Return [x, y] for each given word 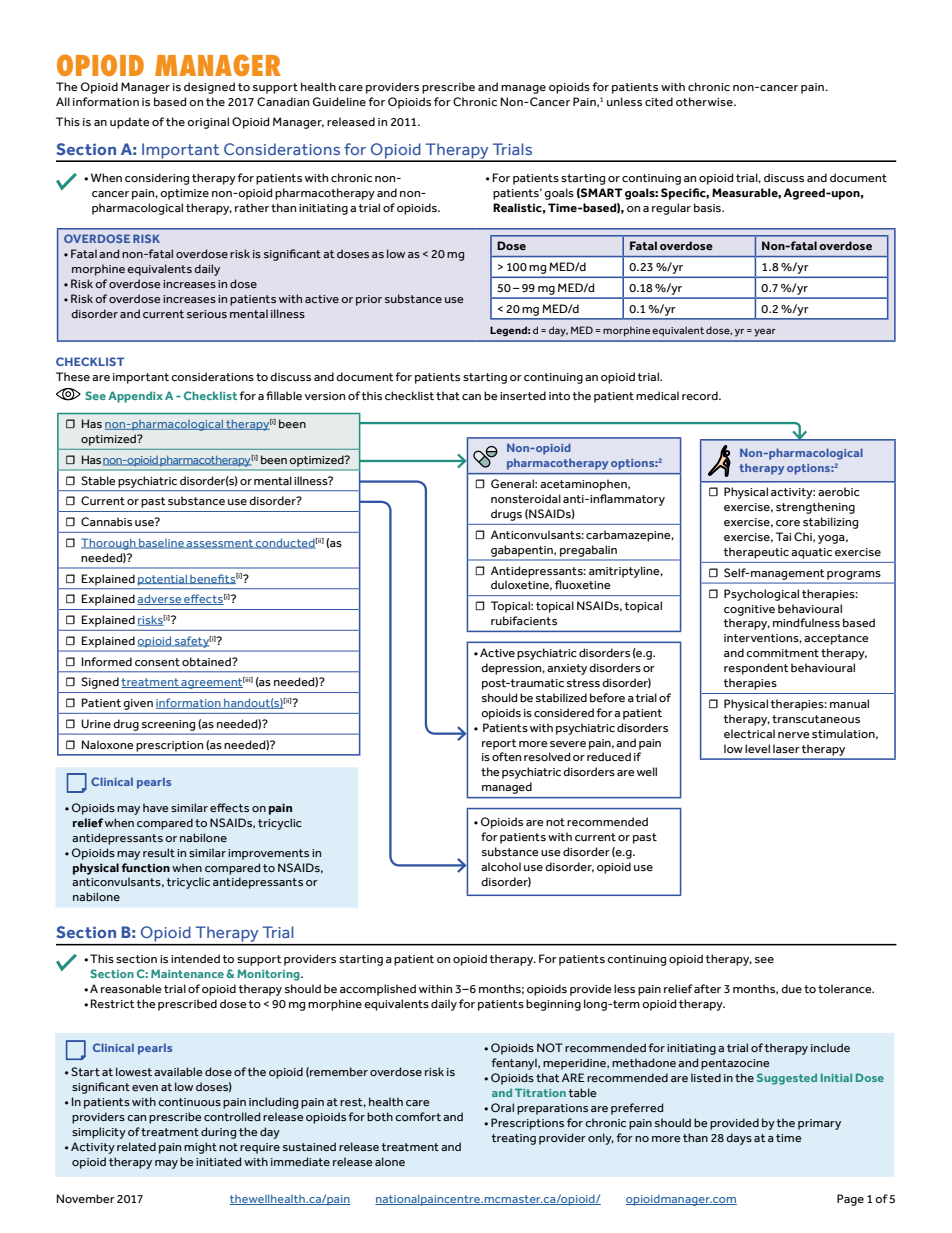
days [739, 1139]
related [136, 1146]
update [130, 123]
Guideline [339, 101]
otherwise [705, 101]
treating [514, 1139]
